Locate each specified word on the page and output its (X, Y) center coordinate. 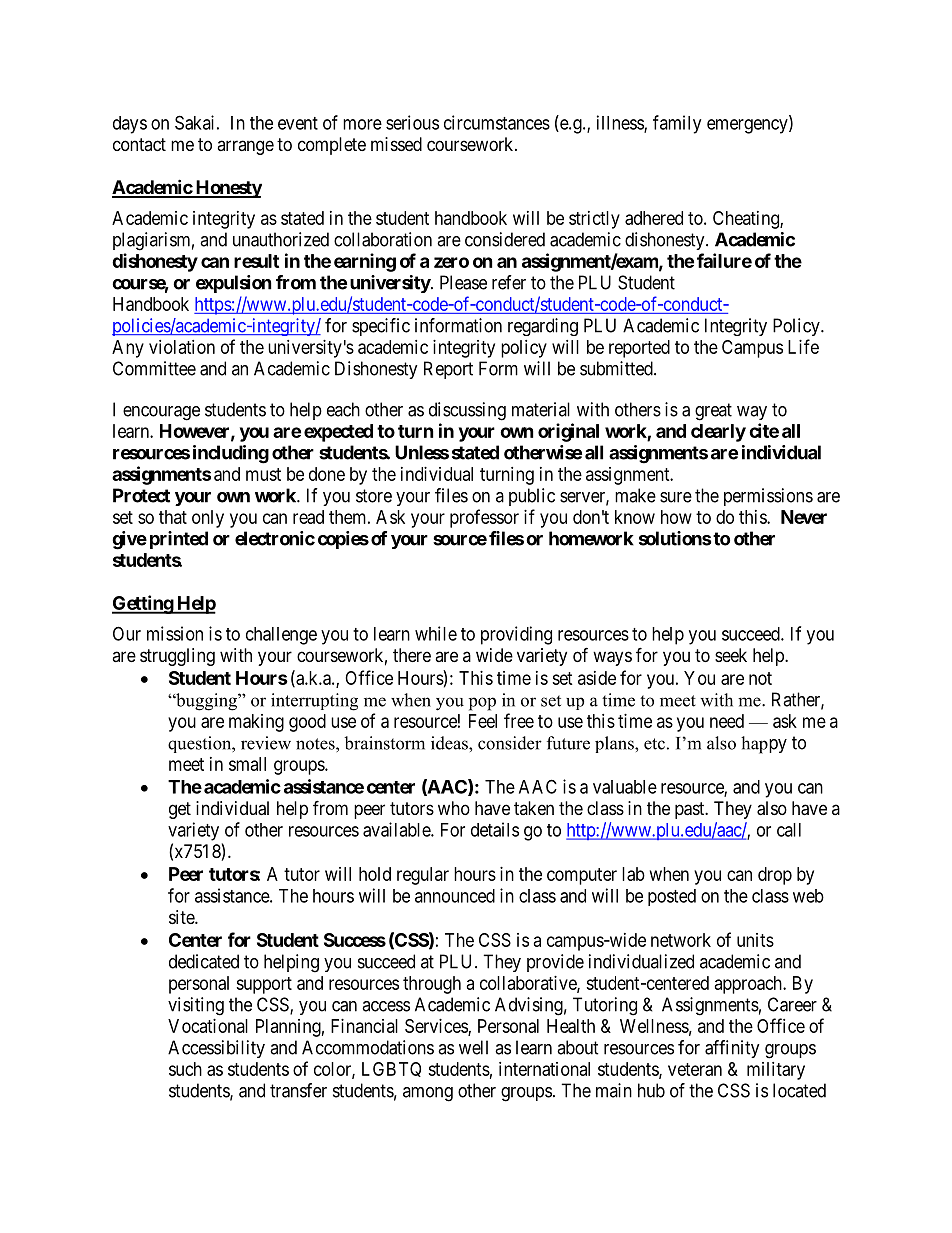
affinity (732, 1049)
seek (731, 655)
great (713, 412)
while (436, 633)
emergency (748, 126)
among (428, 1094)
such (185, 1069)
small (247, 764)
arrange (245, 147)
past (691, 810)
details (495, 829)
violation (182, 347)
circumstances (497, 122)
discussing (467, 411)
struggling (177, 657)
